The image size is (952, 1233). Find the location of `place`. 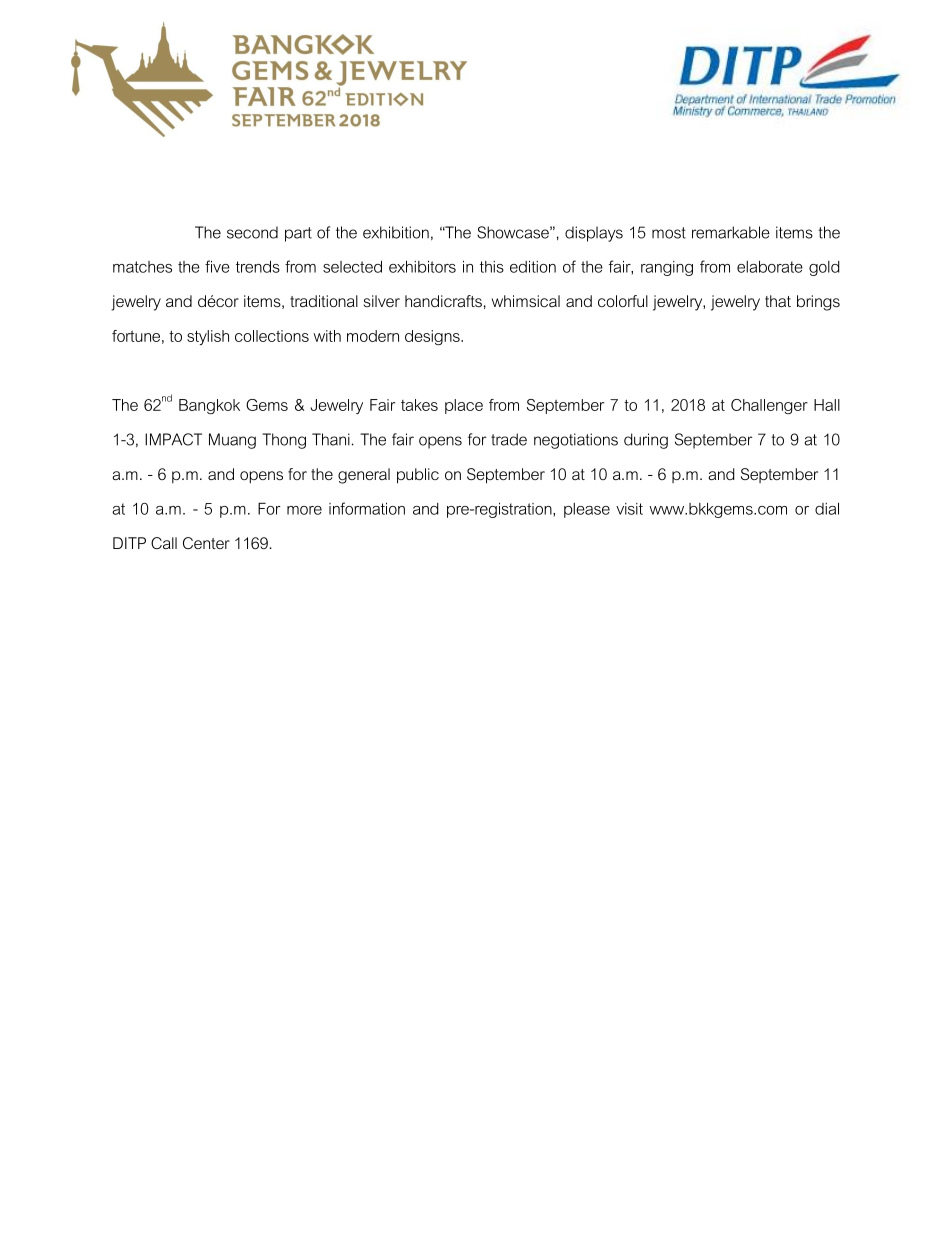

place is located at coordinates (464, 406).
